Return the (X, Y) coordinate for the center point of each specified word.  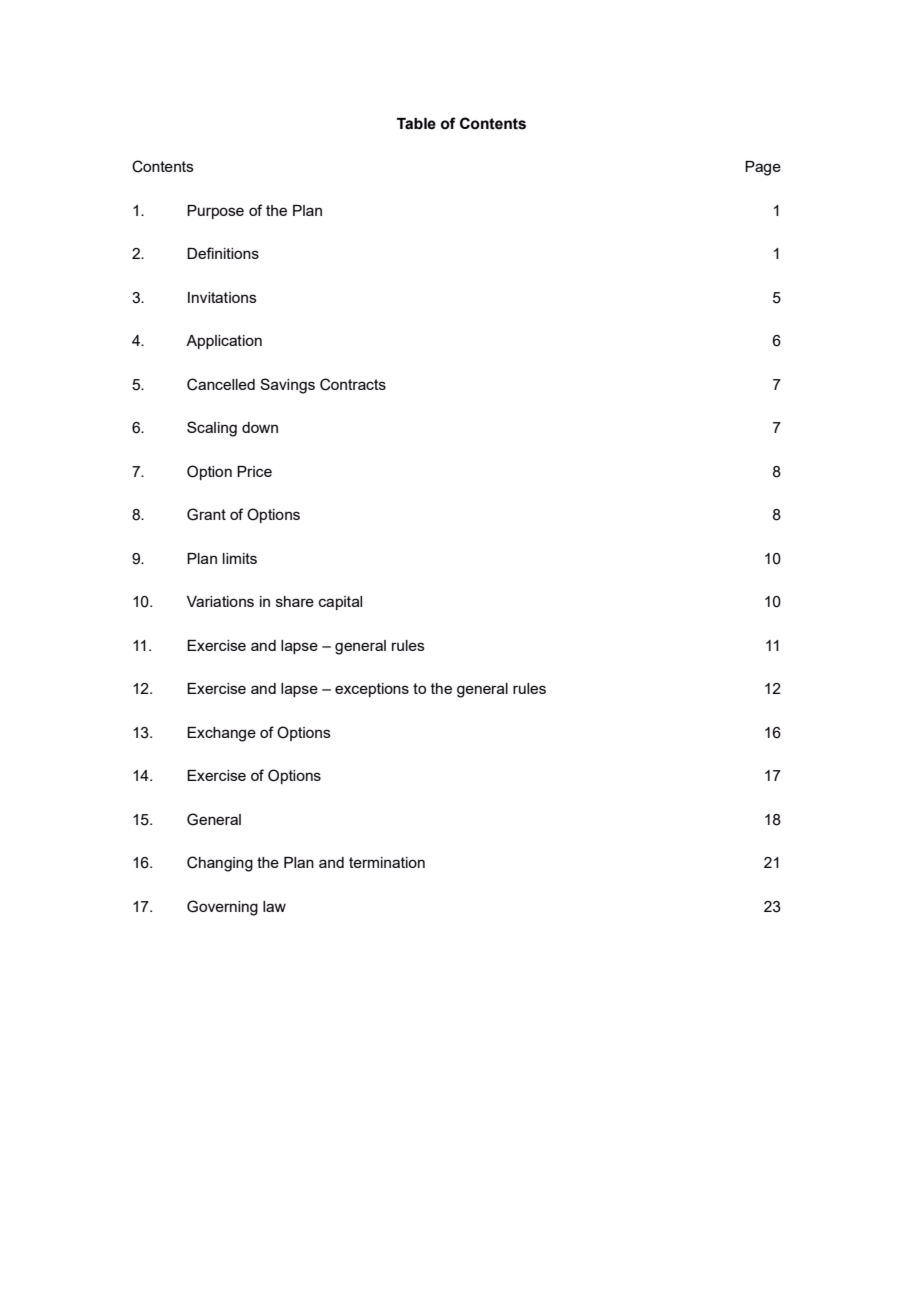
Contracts (353, 384)
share (295, 601)
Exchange (221, 734)
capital (340, 603)
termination (387, 862)
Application (224, 342)
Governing (222, 908)
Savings (287, 386)
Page (763, 168)
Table (416, 124)
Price (254, 471)
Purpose (215, 212)
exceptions (372, 690)
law (274, 906)
